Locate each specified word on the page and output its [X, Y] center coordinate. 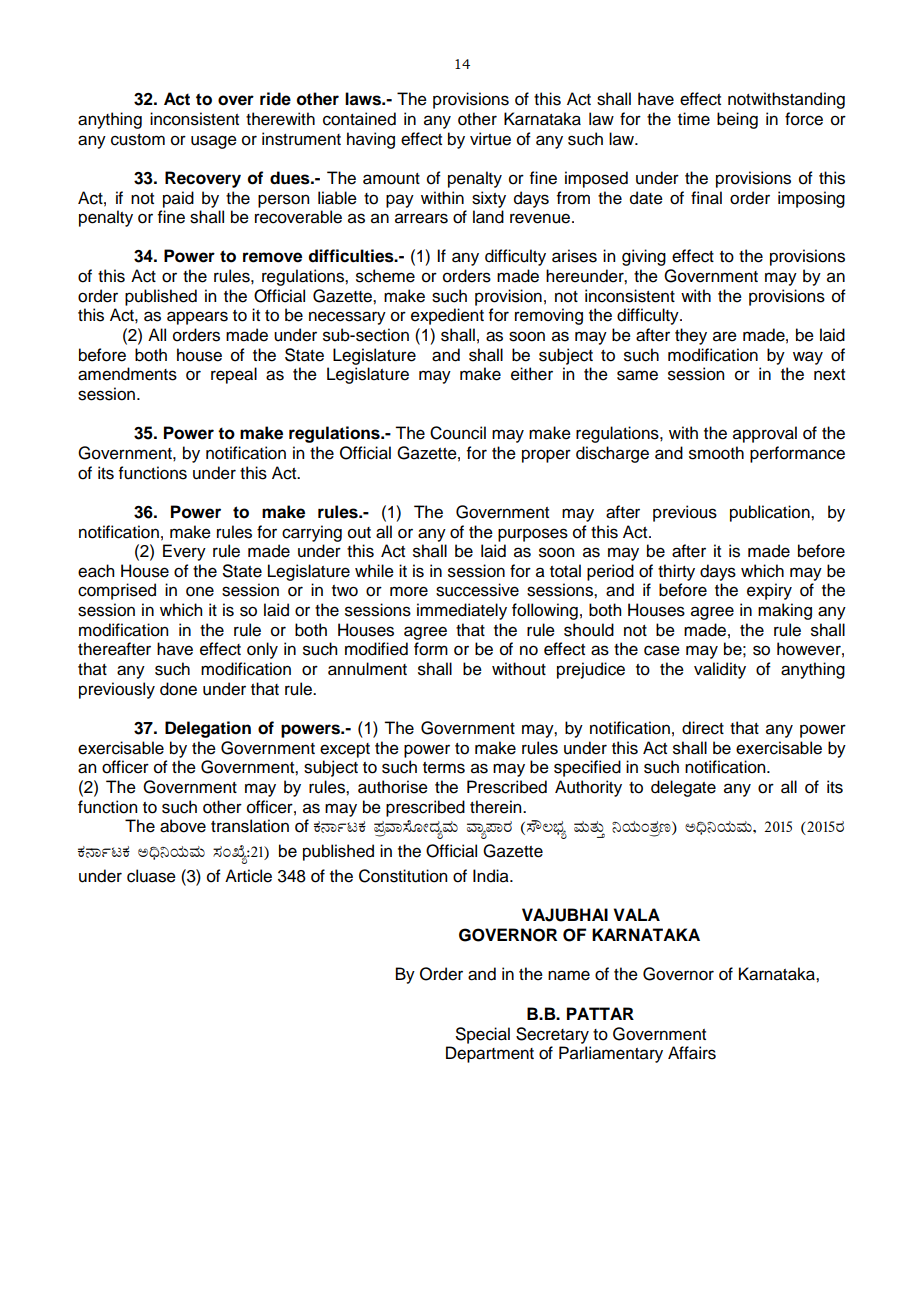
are [725, 336]
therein [497, 807]
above [183, 826]
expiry [769, 591]
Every [184, 552]
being [737, 120]
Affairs [692, 1053]
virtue [490, 139]
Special [483, 1035]
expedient [447, 316]
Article [248, 876]
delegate [683, 788]
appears [197, 318]
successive [477, 590]
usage [214, 142]
